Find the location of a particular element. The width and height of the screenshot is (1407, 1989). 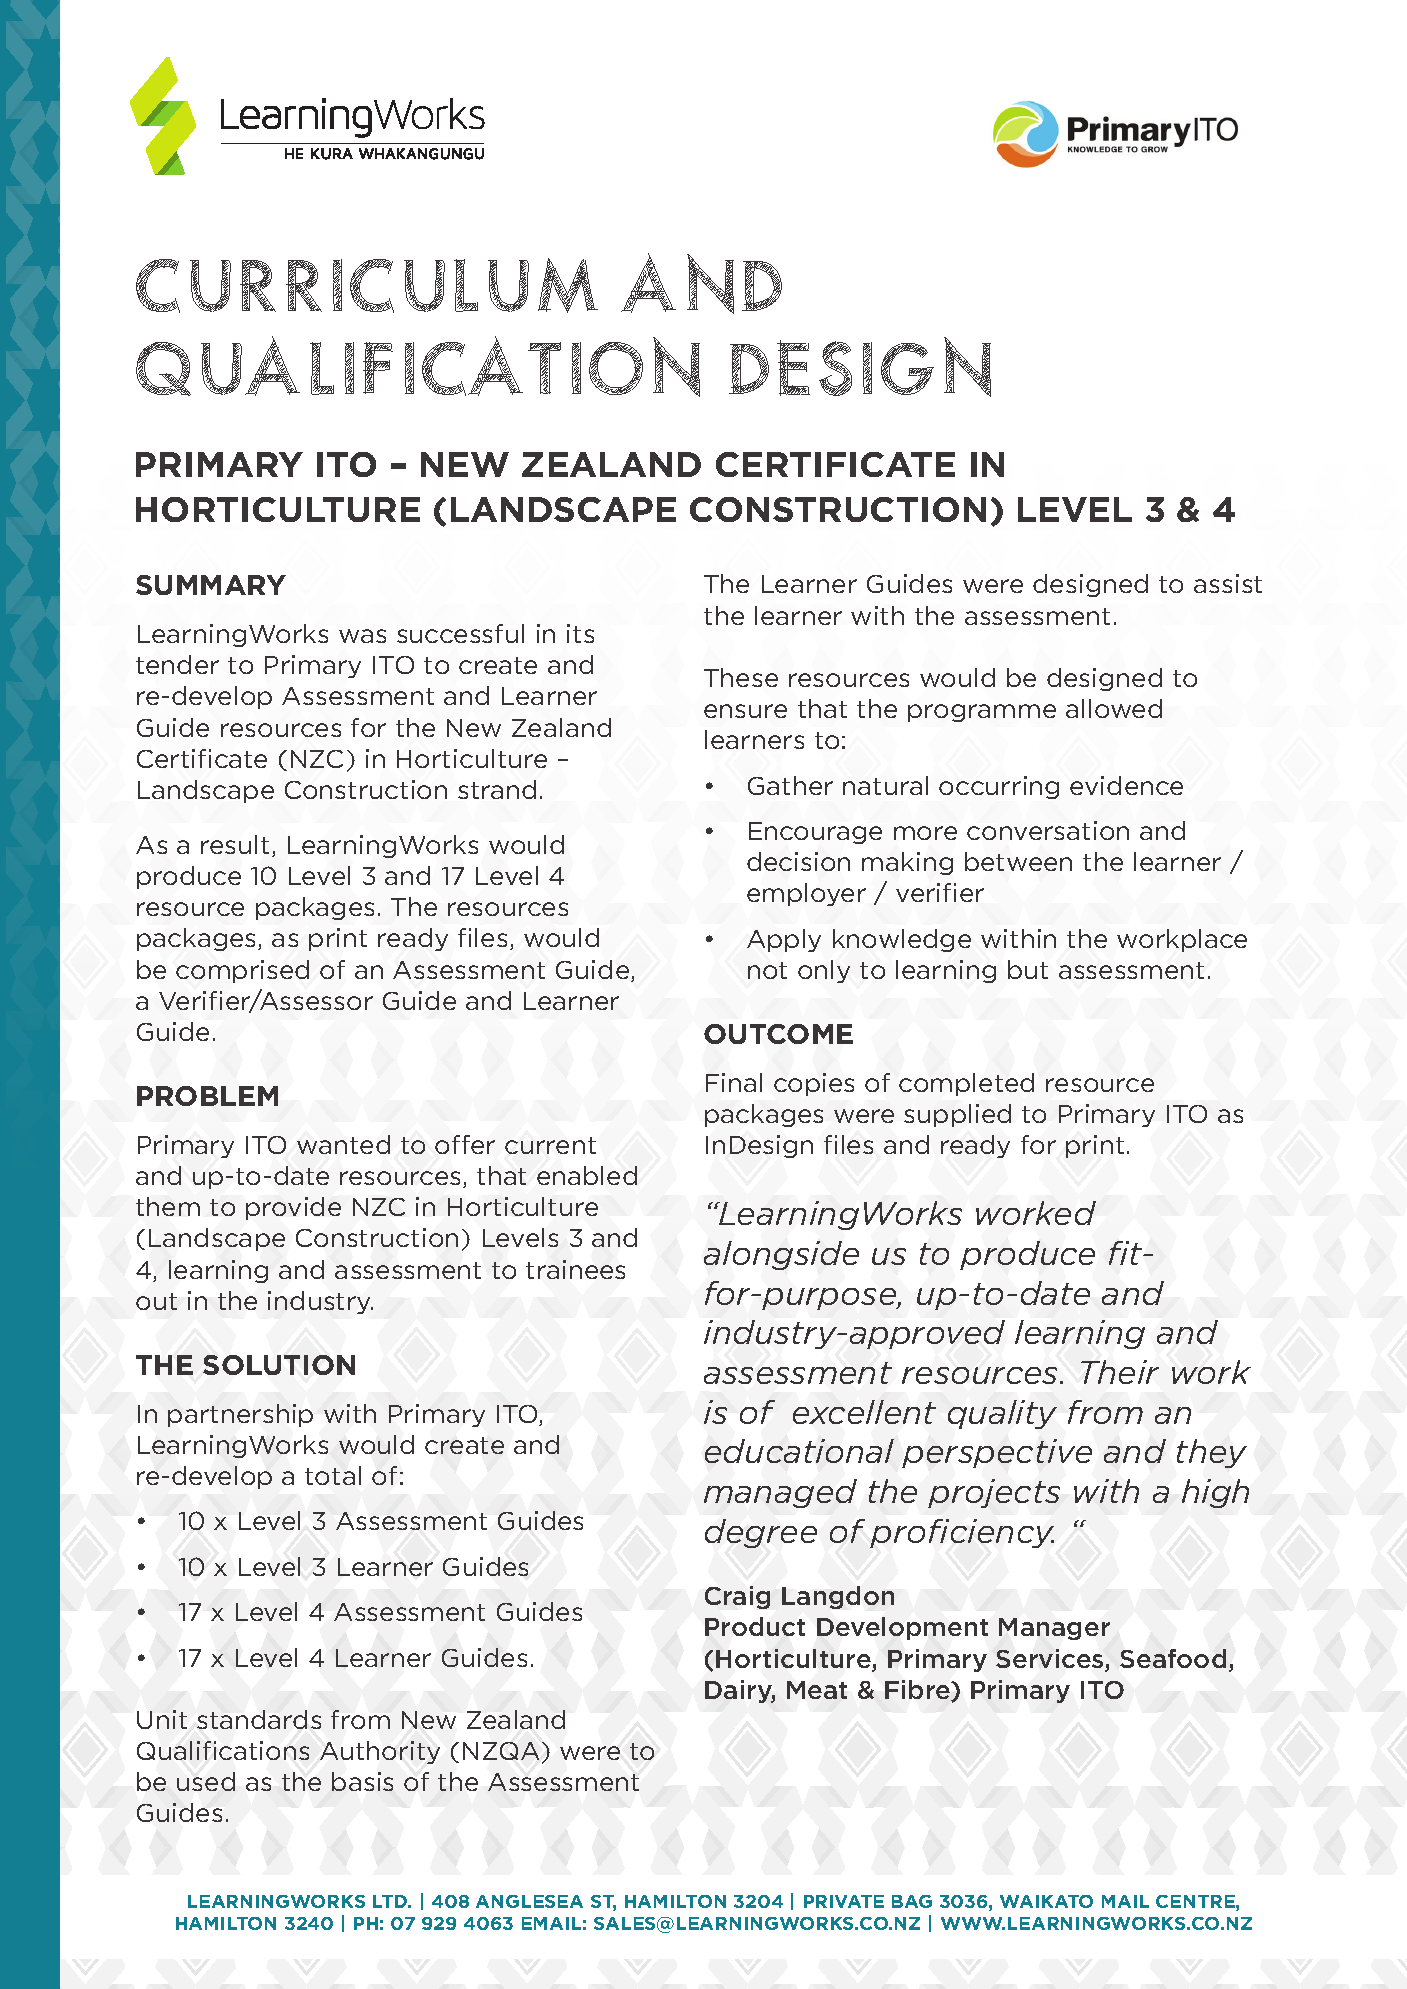

assist is located at coordinates (1228, 583).
